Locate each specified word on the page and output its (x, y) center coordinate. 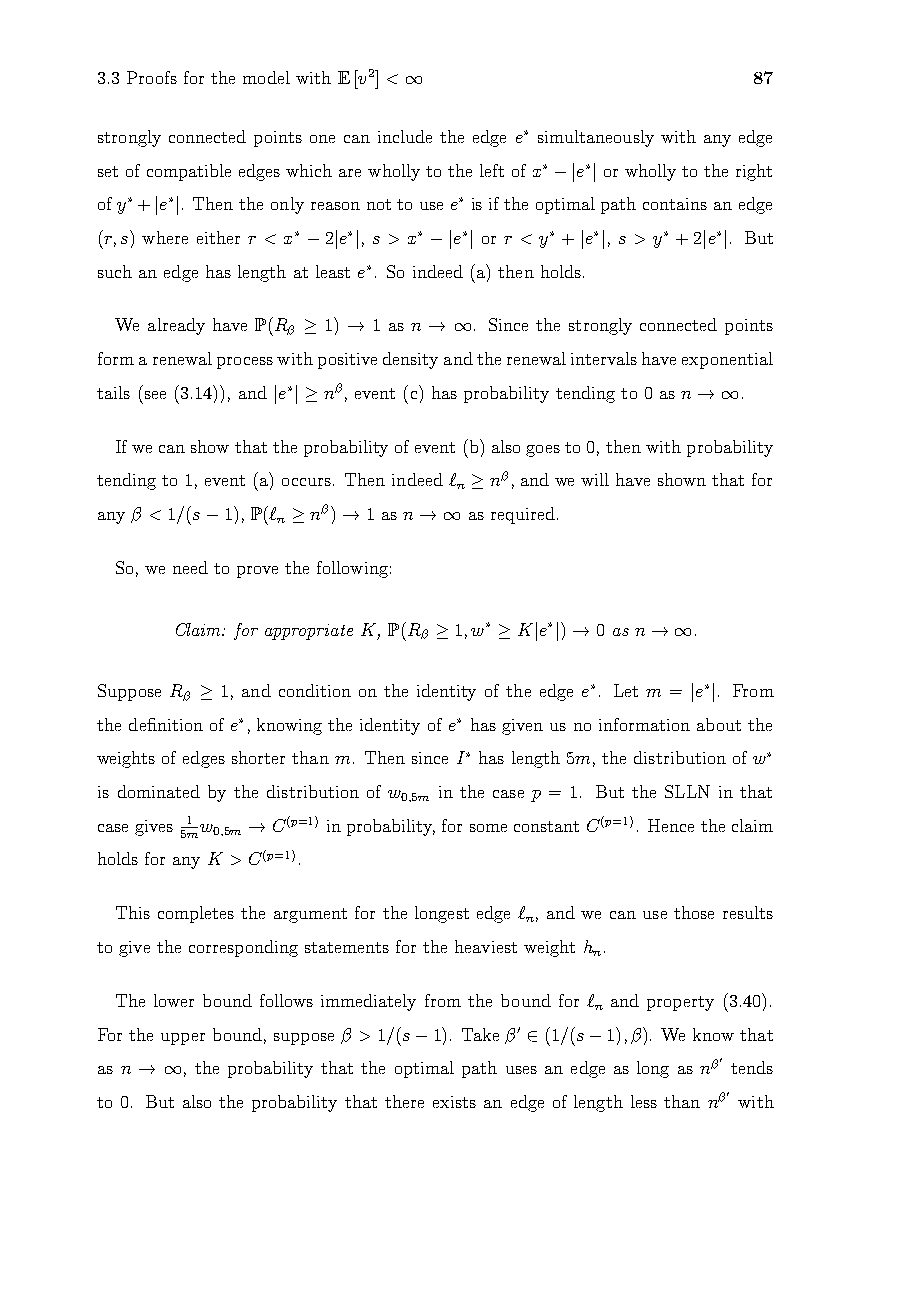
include (405, 136)
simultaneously (596, 138)
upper (183, 1039)
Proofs (152, 77)
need (190, 567)
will (595, 479)
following (352, 569)
